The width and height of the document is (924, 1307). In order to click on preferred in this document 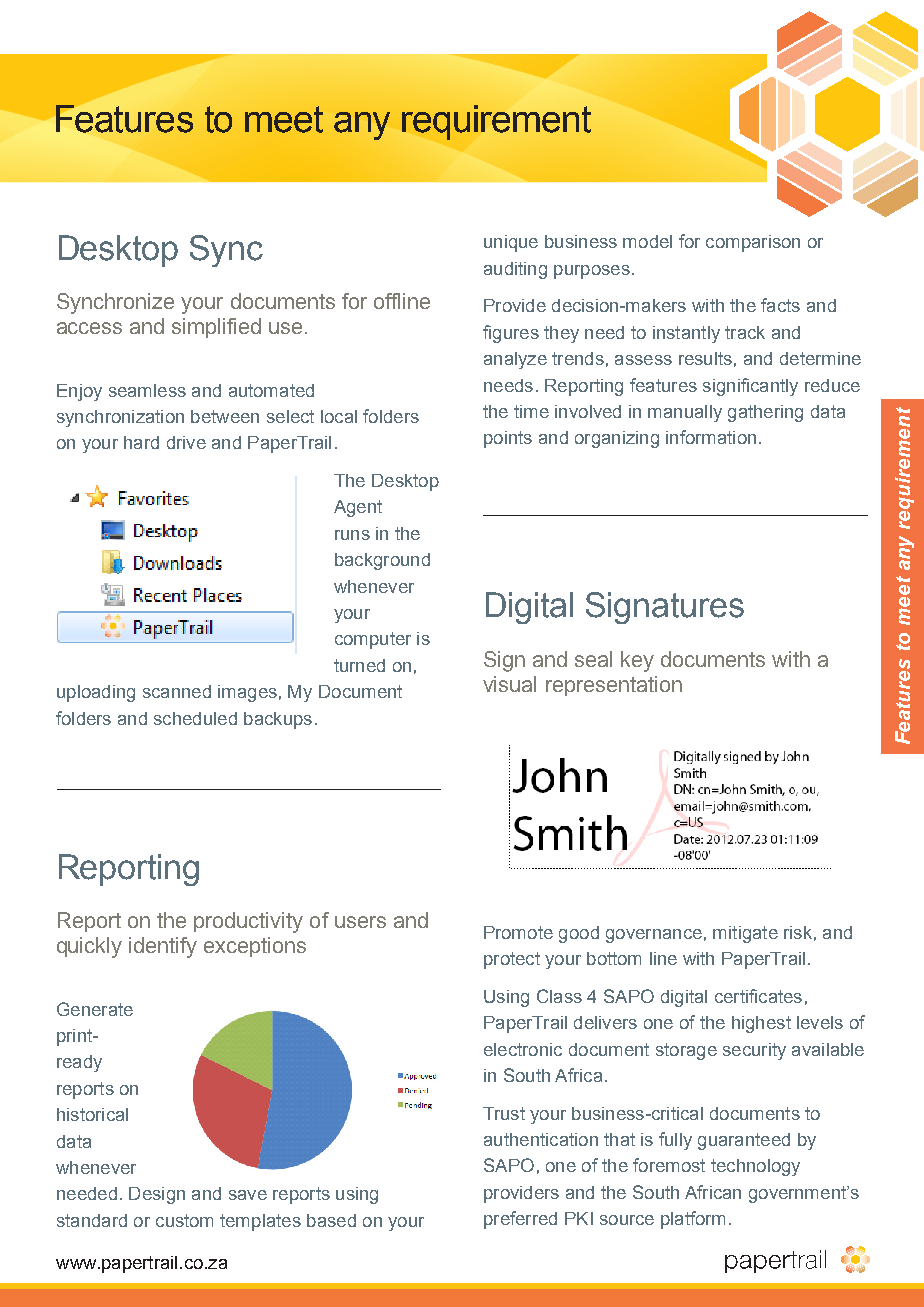, I will do `click(520, 1220)`.
